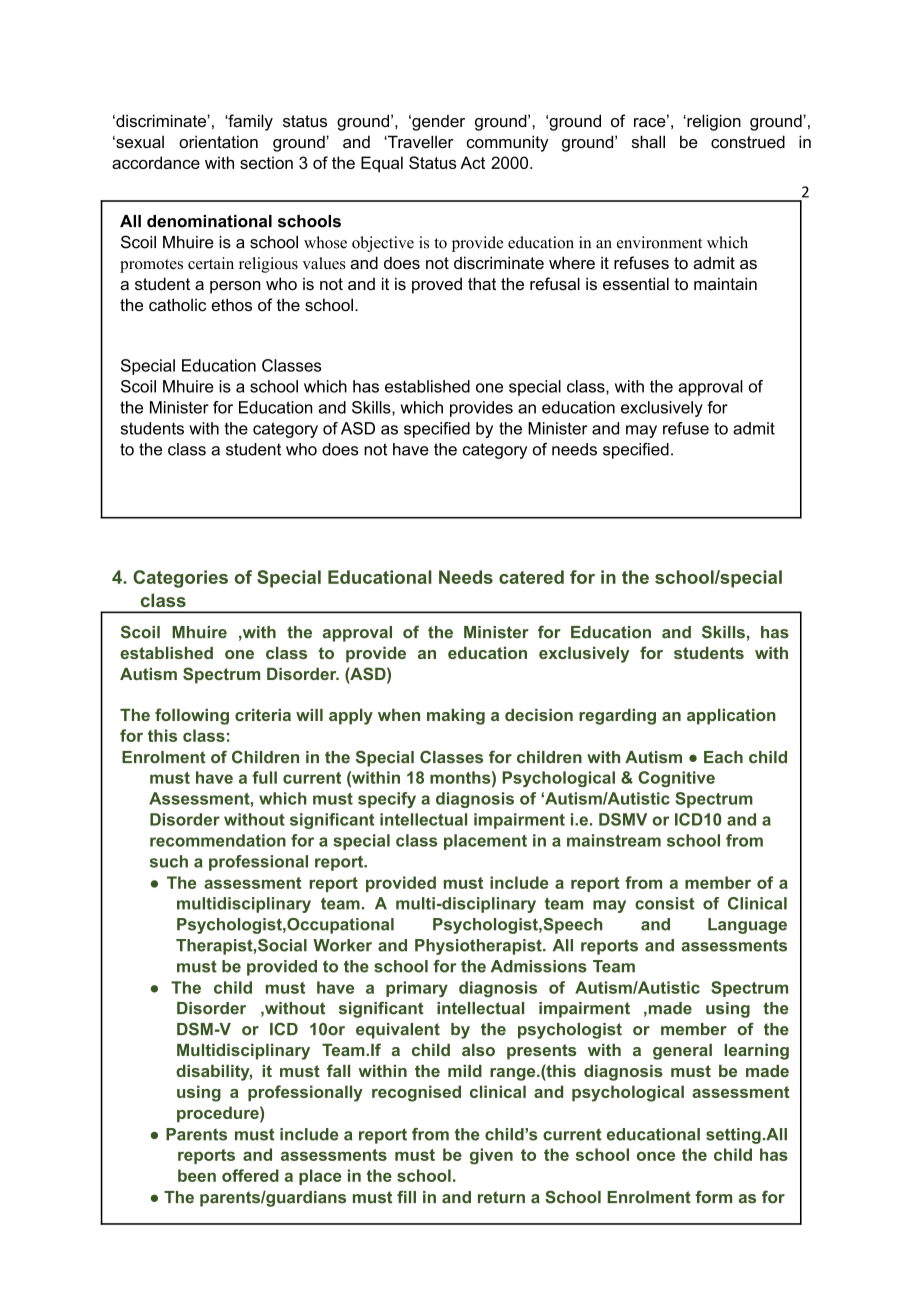 This document has width=924, height=1307. Describe the element at coordinates (387, 800) in the document. I see `specify` at that location.
